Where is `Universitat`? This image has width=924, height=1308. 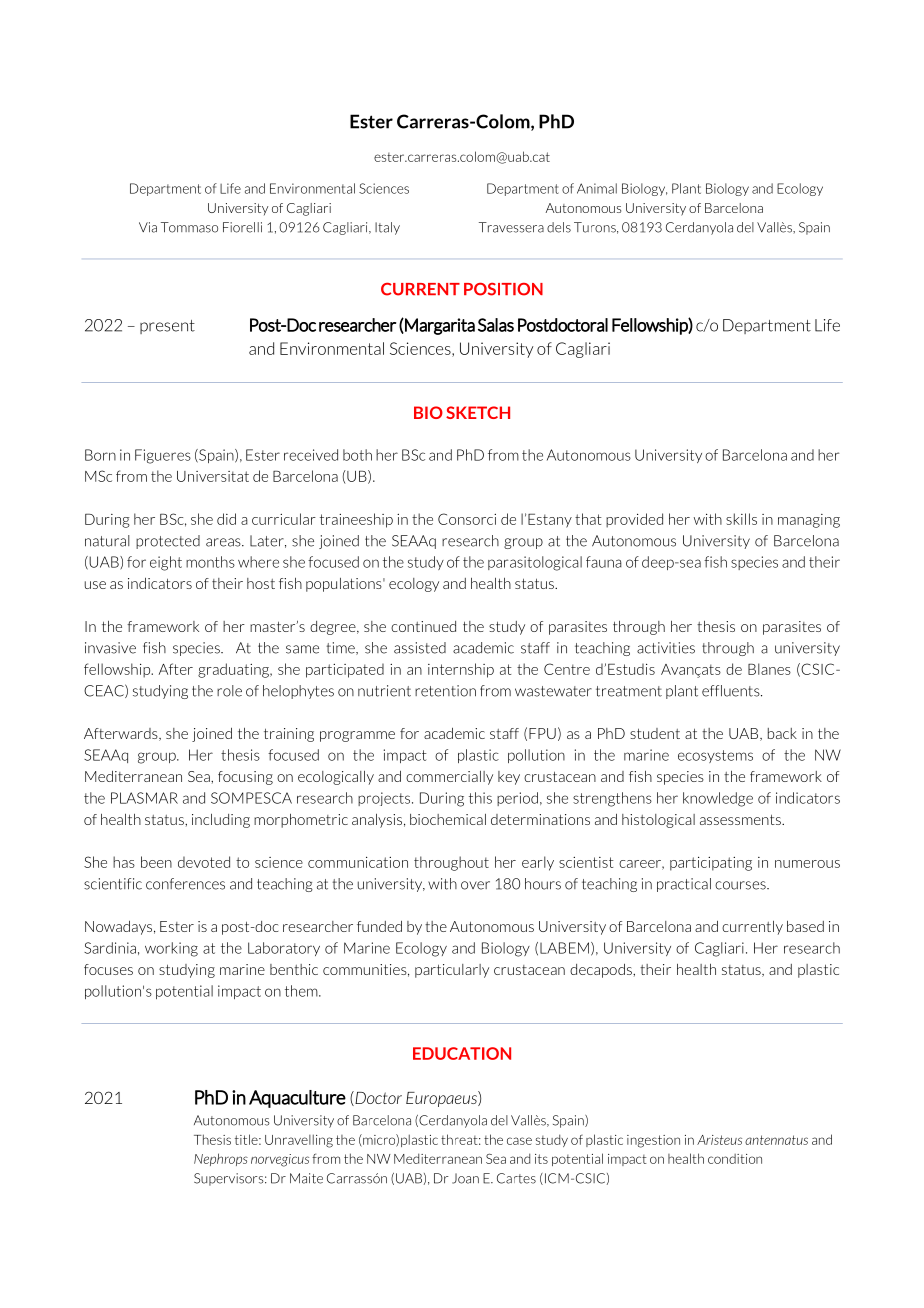 Universitat is located at coordinates (213, 476).
